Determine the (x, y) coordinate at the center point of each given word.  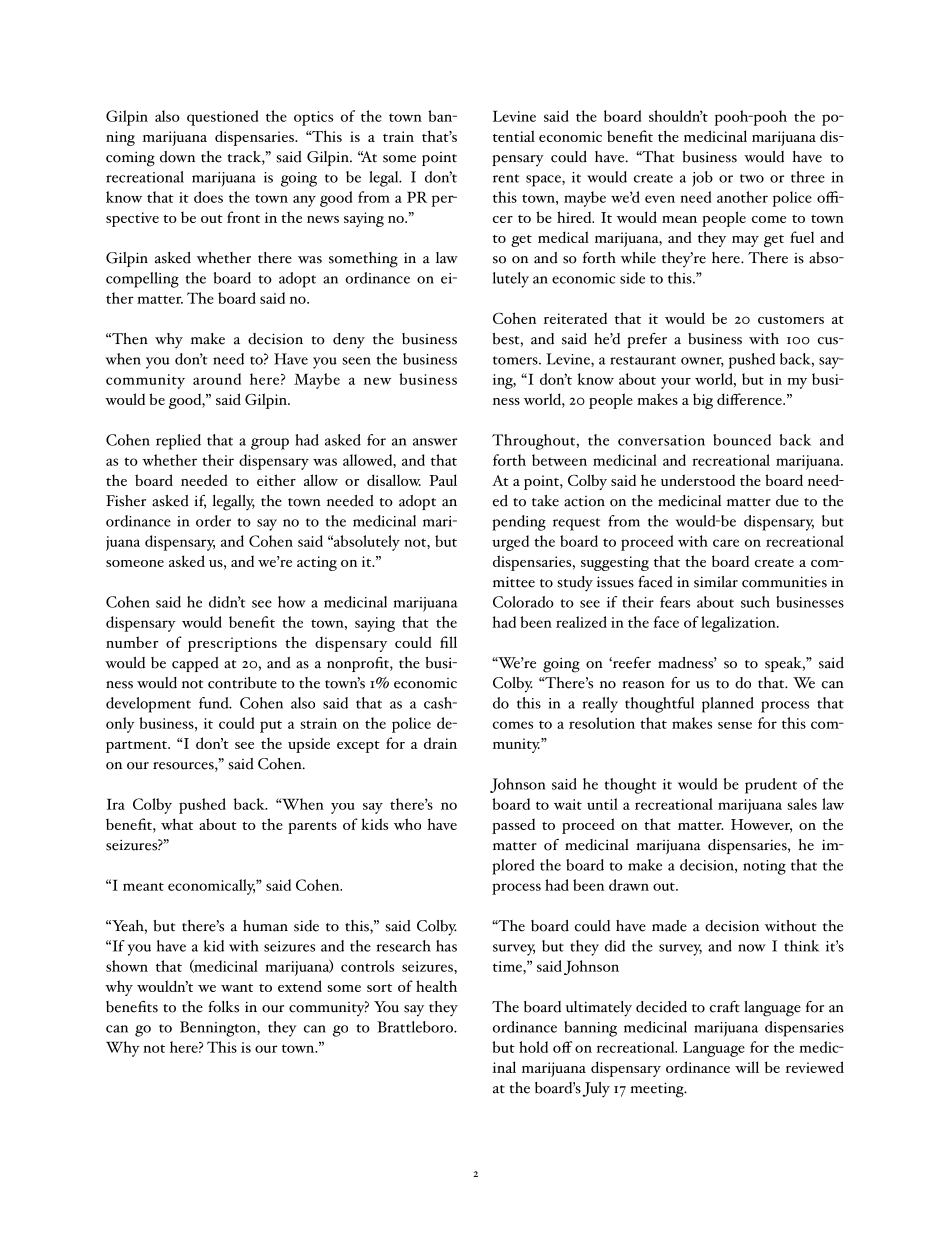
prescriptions (232, 644)
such (755, 602)
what (177, 824)
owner (702, 362)
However (761, 826)
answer (435, 442)
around (217, 379)
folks (223, 1007)
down (177, 157)
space (544, 181)
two (752, 178)
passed (513, 826)
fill (448, 642)
